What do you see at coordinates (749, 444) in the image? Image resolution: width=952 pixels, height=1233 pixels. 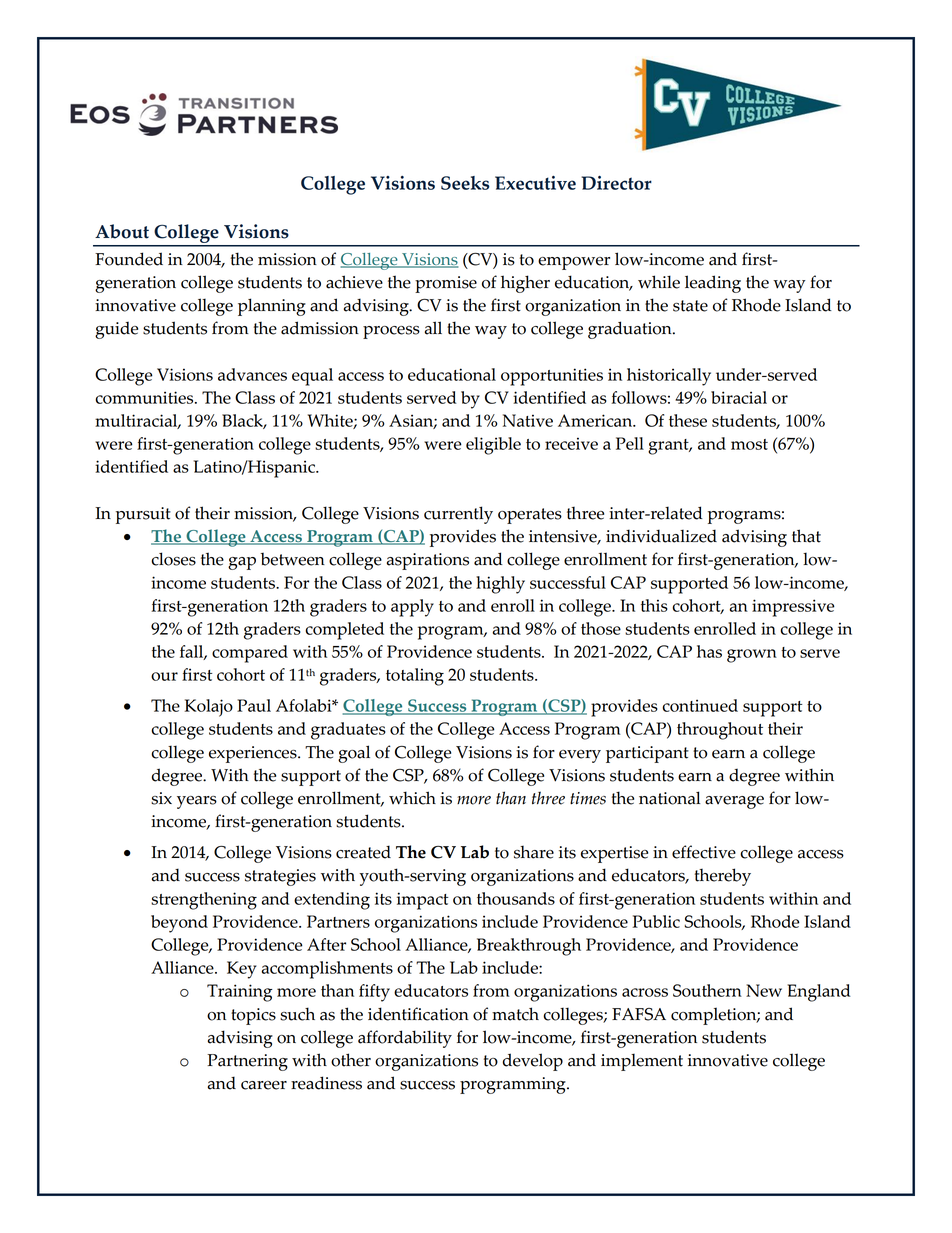 I see `most` at bounding box center [749, 444].
